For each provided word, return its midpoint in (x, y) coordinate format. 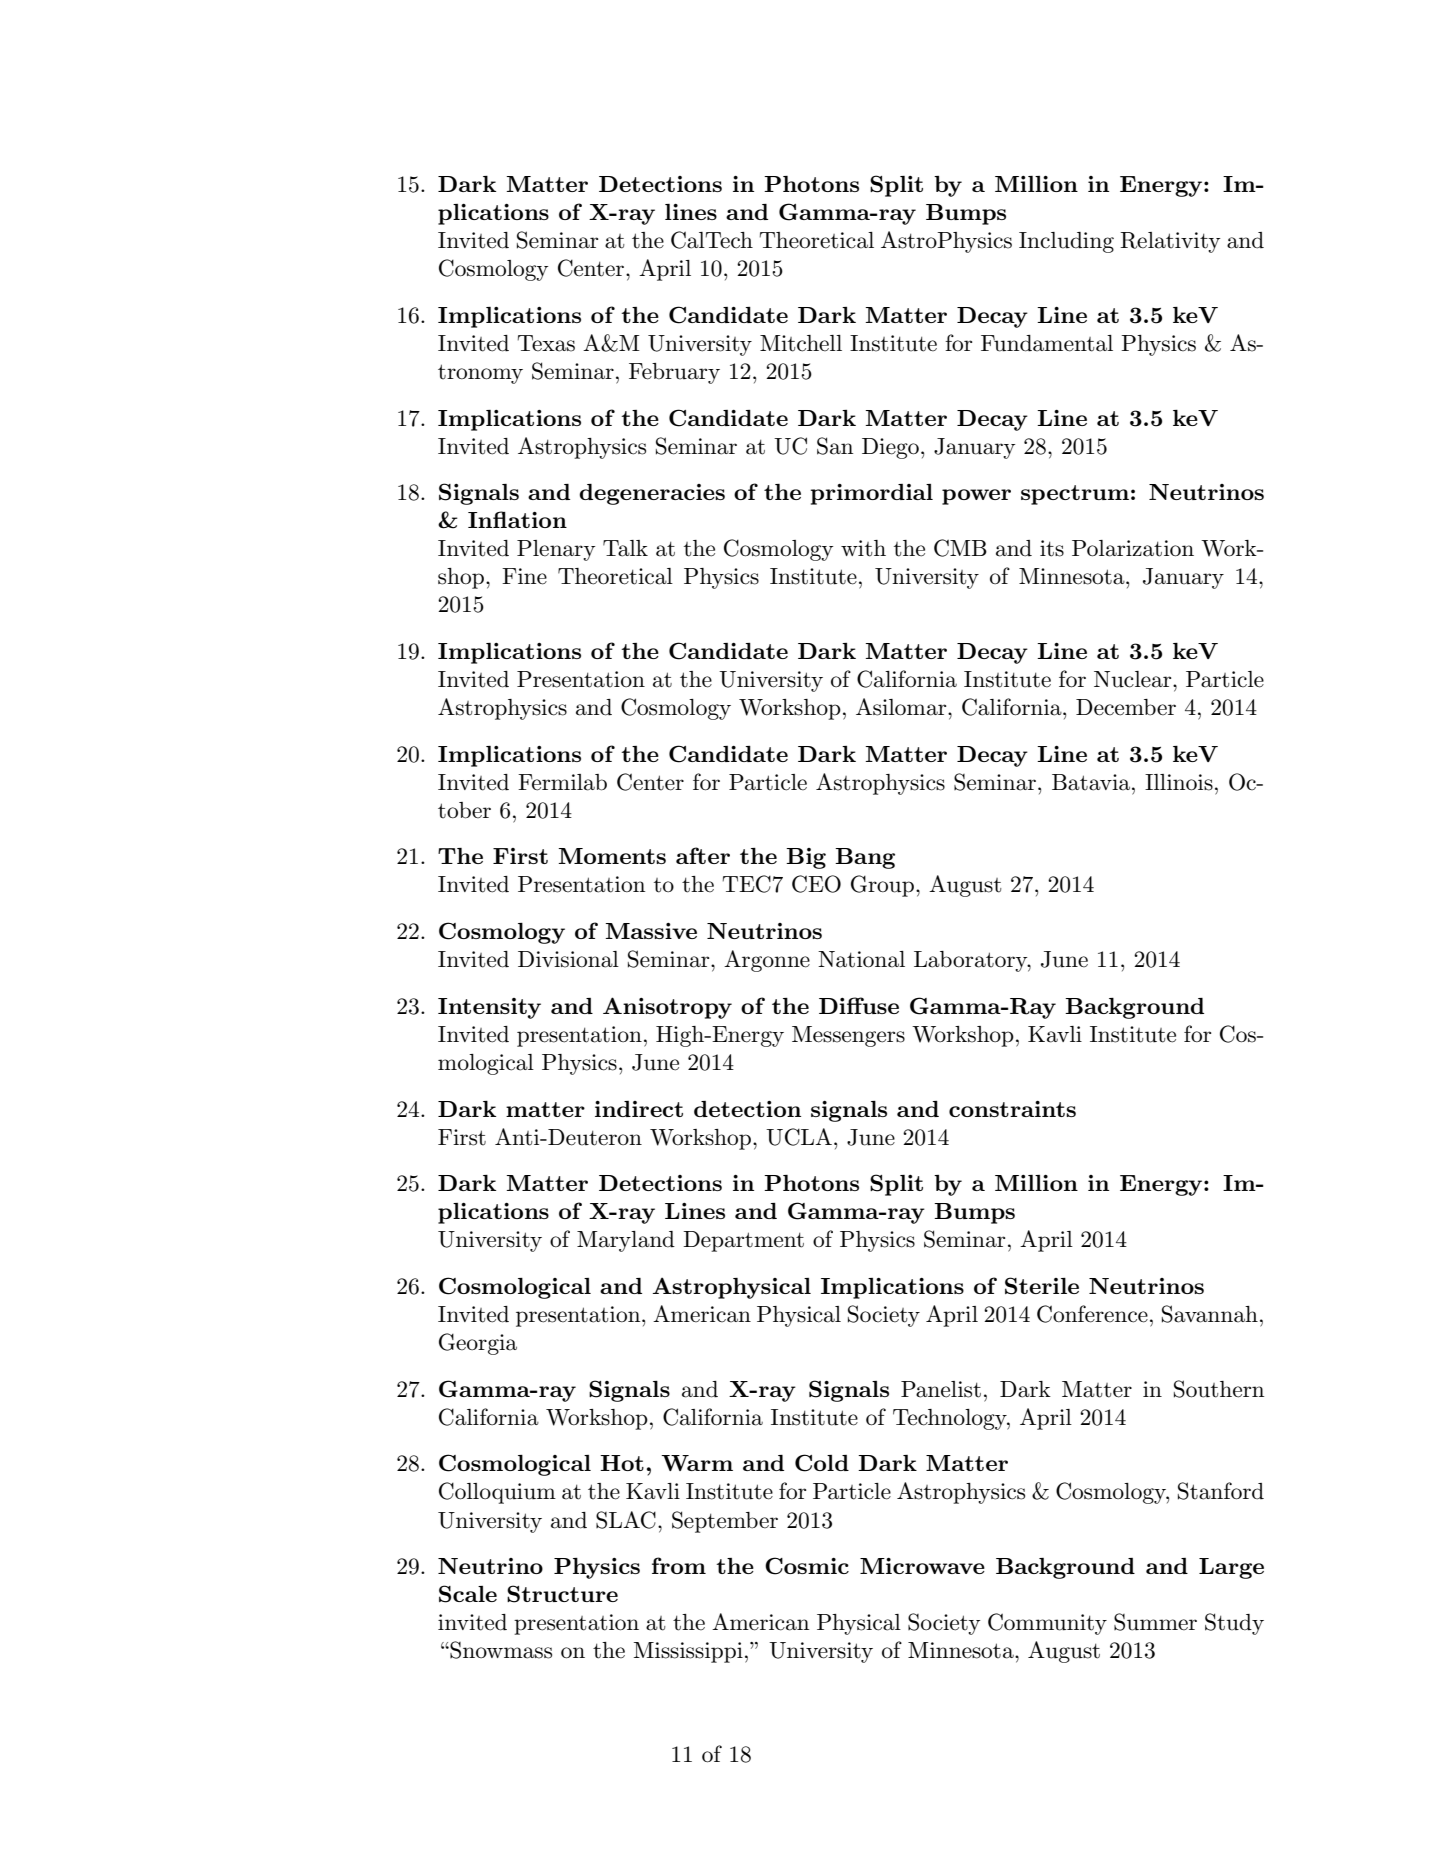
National (861, 959)
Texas (546, 343)
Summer (1155, 1622)
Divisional (568, 959)
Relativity (1170, 242)
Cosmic (807, 1566)
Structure (562, 1594)
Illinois (1179, 782)
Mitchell (801, 343)
